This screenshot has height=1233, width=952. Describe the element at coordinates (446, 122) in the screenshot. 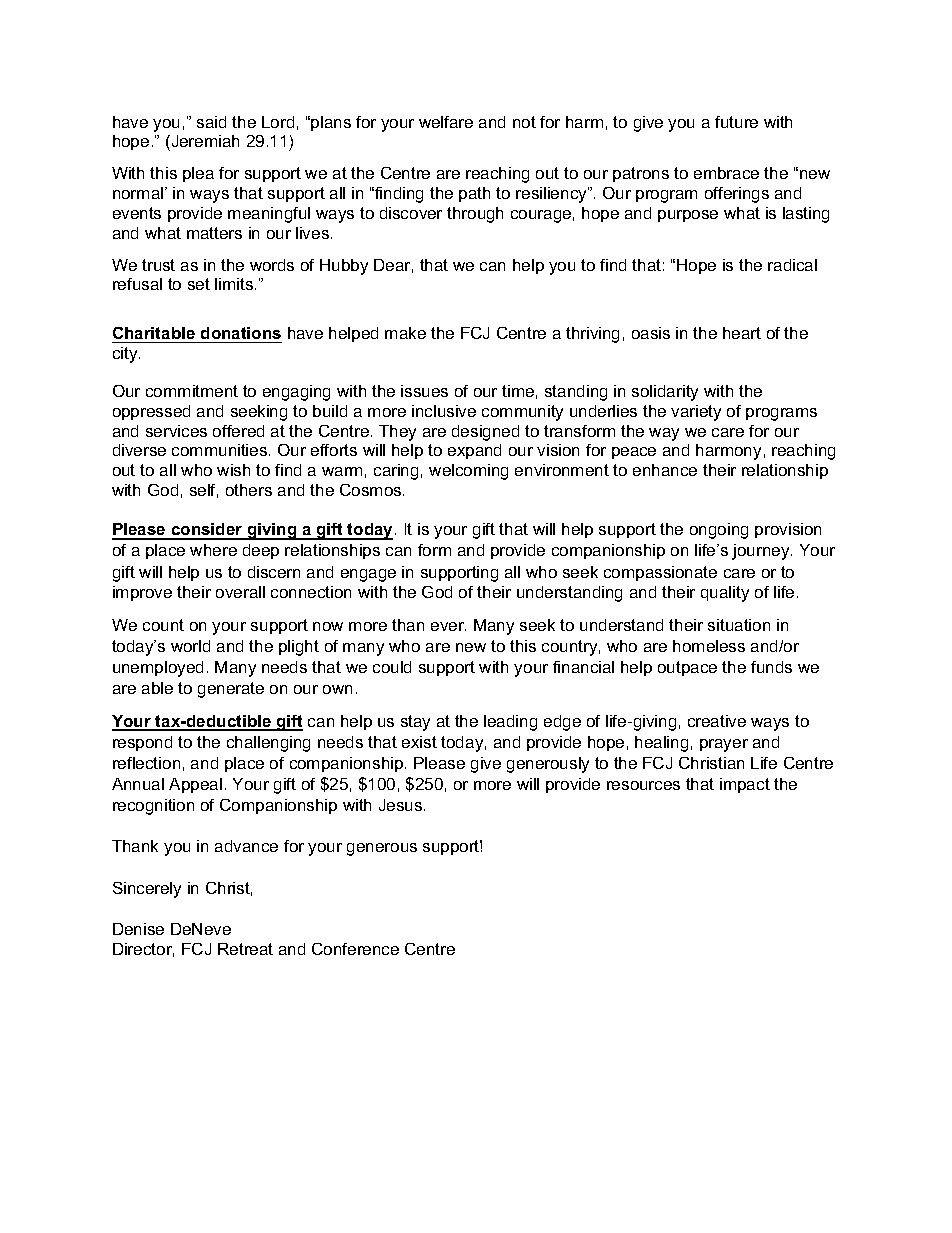

I see `welfare` at that location.
